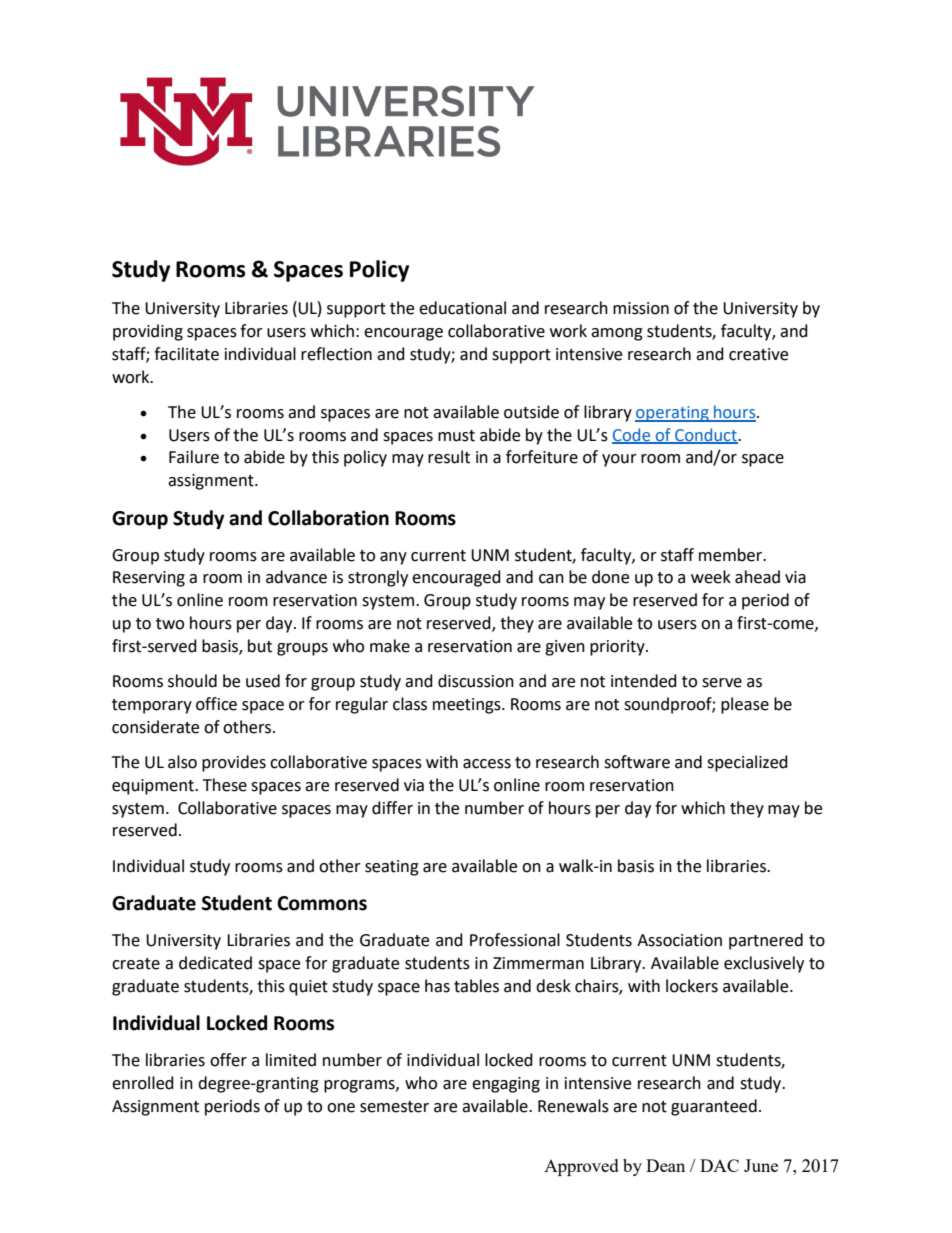 The width and height of the image is (952, 1233). What do you see at coordinates (143, 1083) in the image?
I see `enrolled` at bounding box center [143, 1083].
